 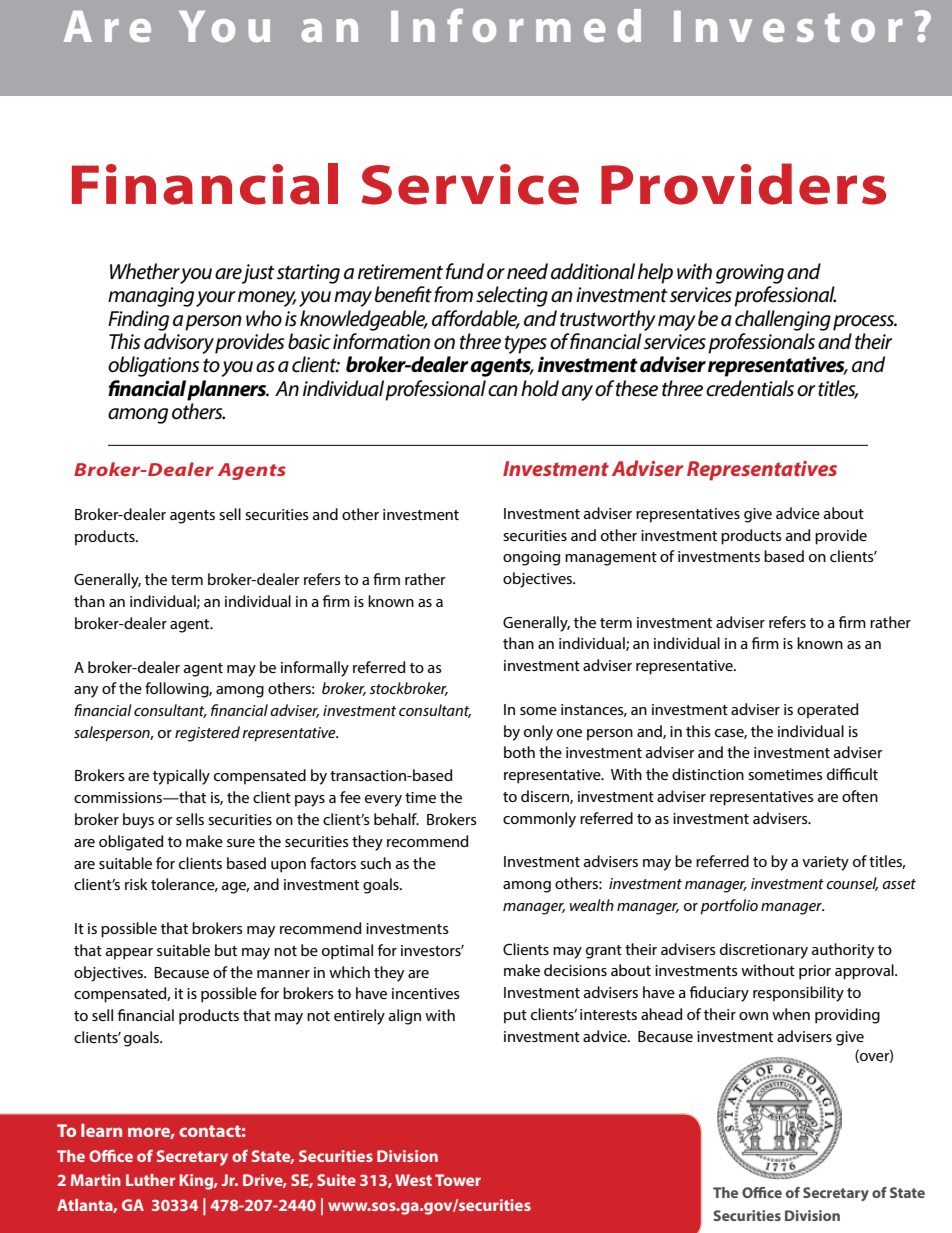 What do you see at coordinates (783, 320) in the screenshot?
I see `challenging` at bounding box center [783, 320].
